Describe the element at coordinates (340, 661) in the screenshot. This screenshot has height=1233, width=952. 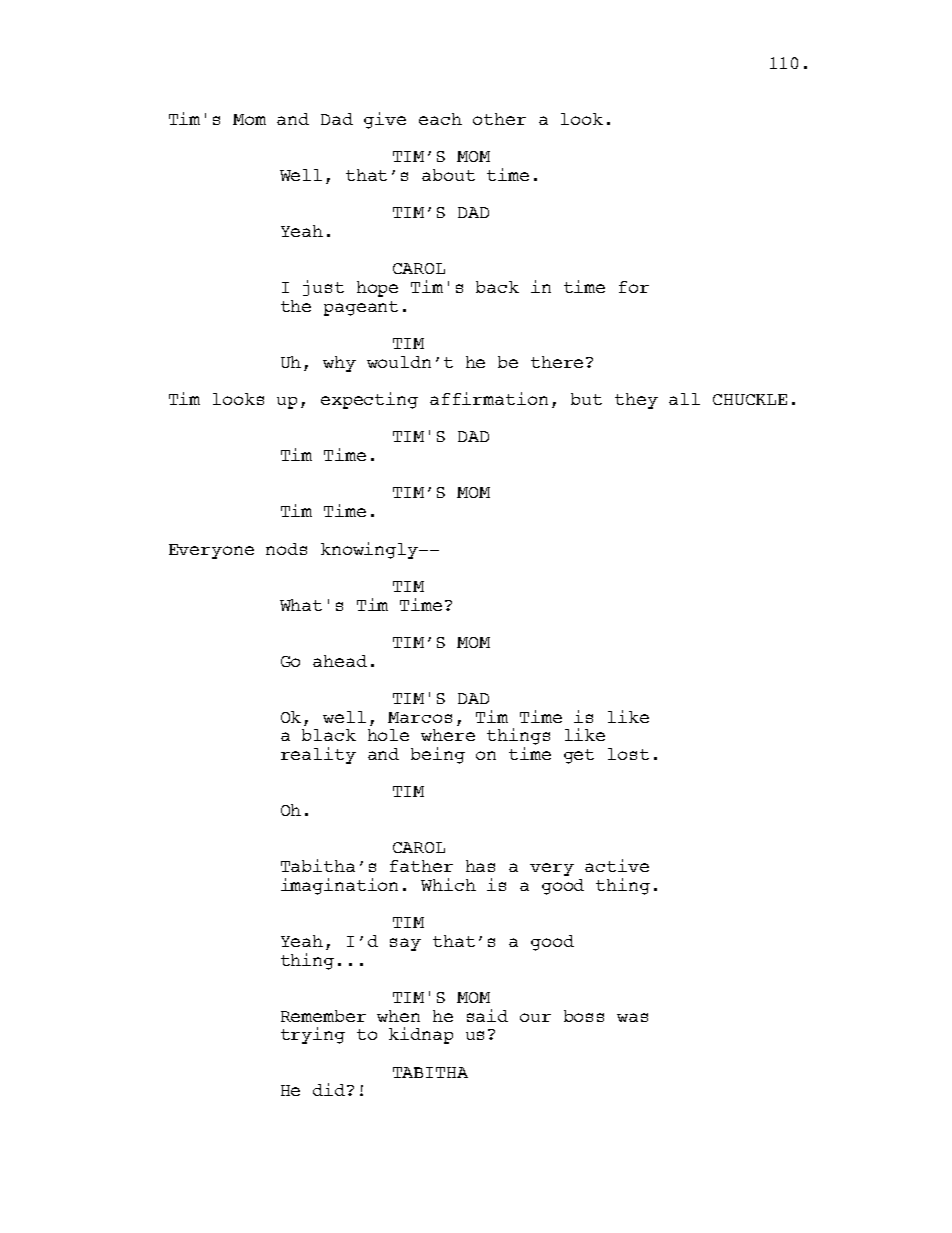
I see `ahead` at that location.
